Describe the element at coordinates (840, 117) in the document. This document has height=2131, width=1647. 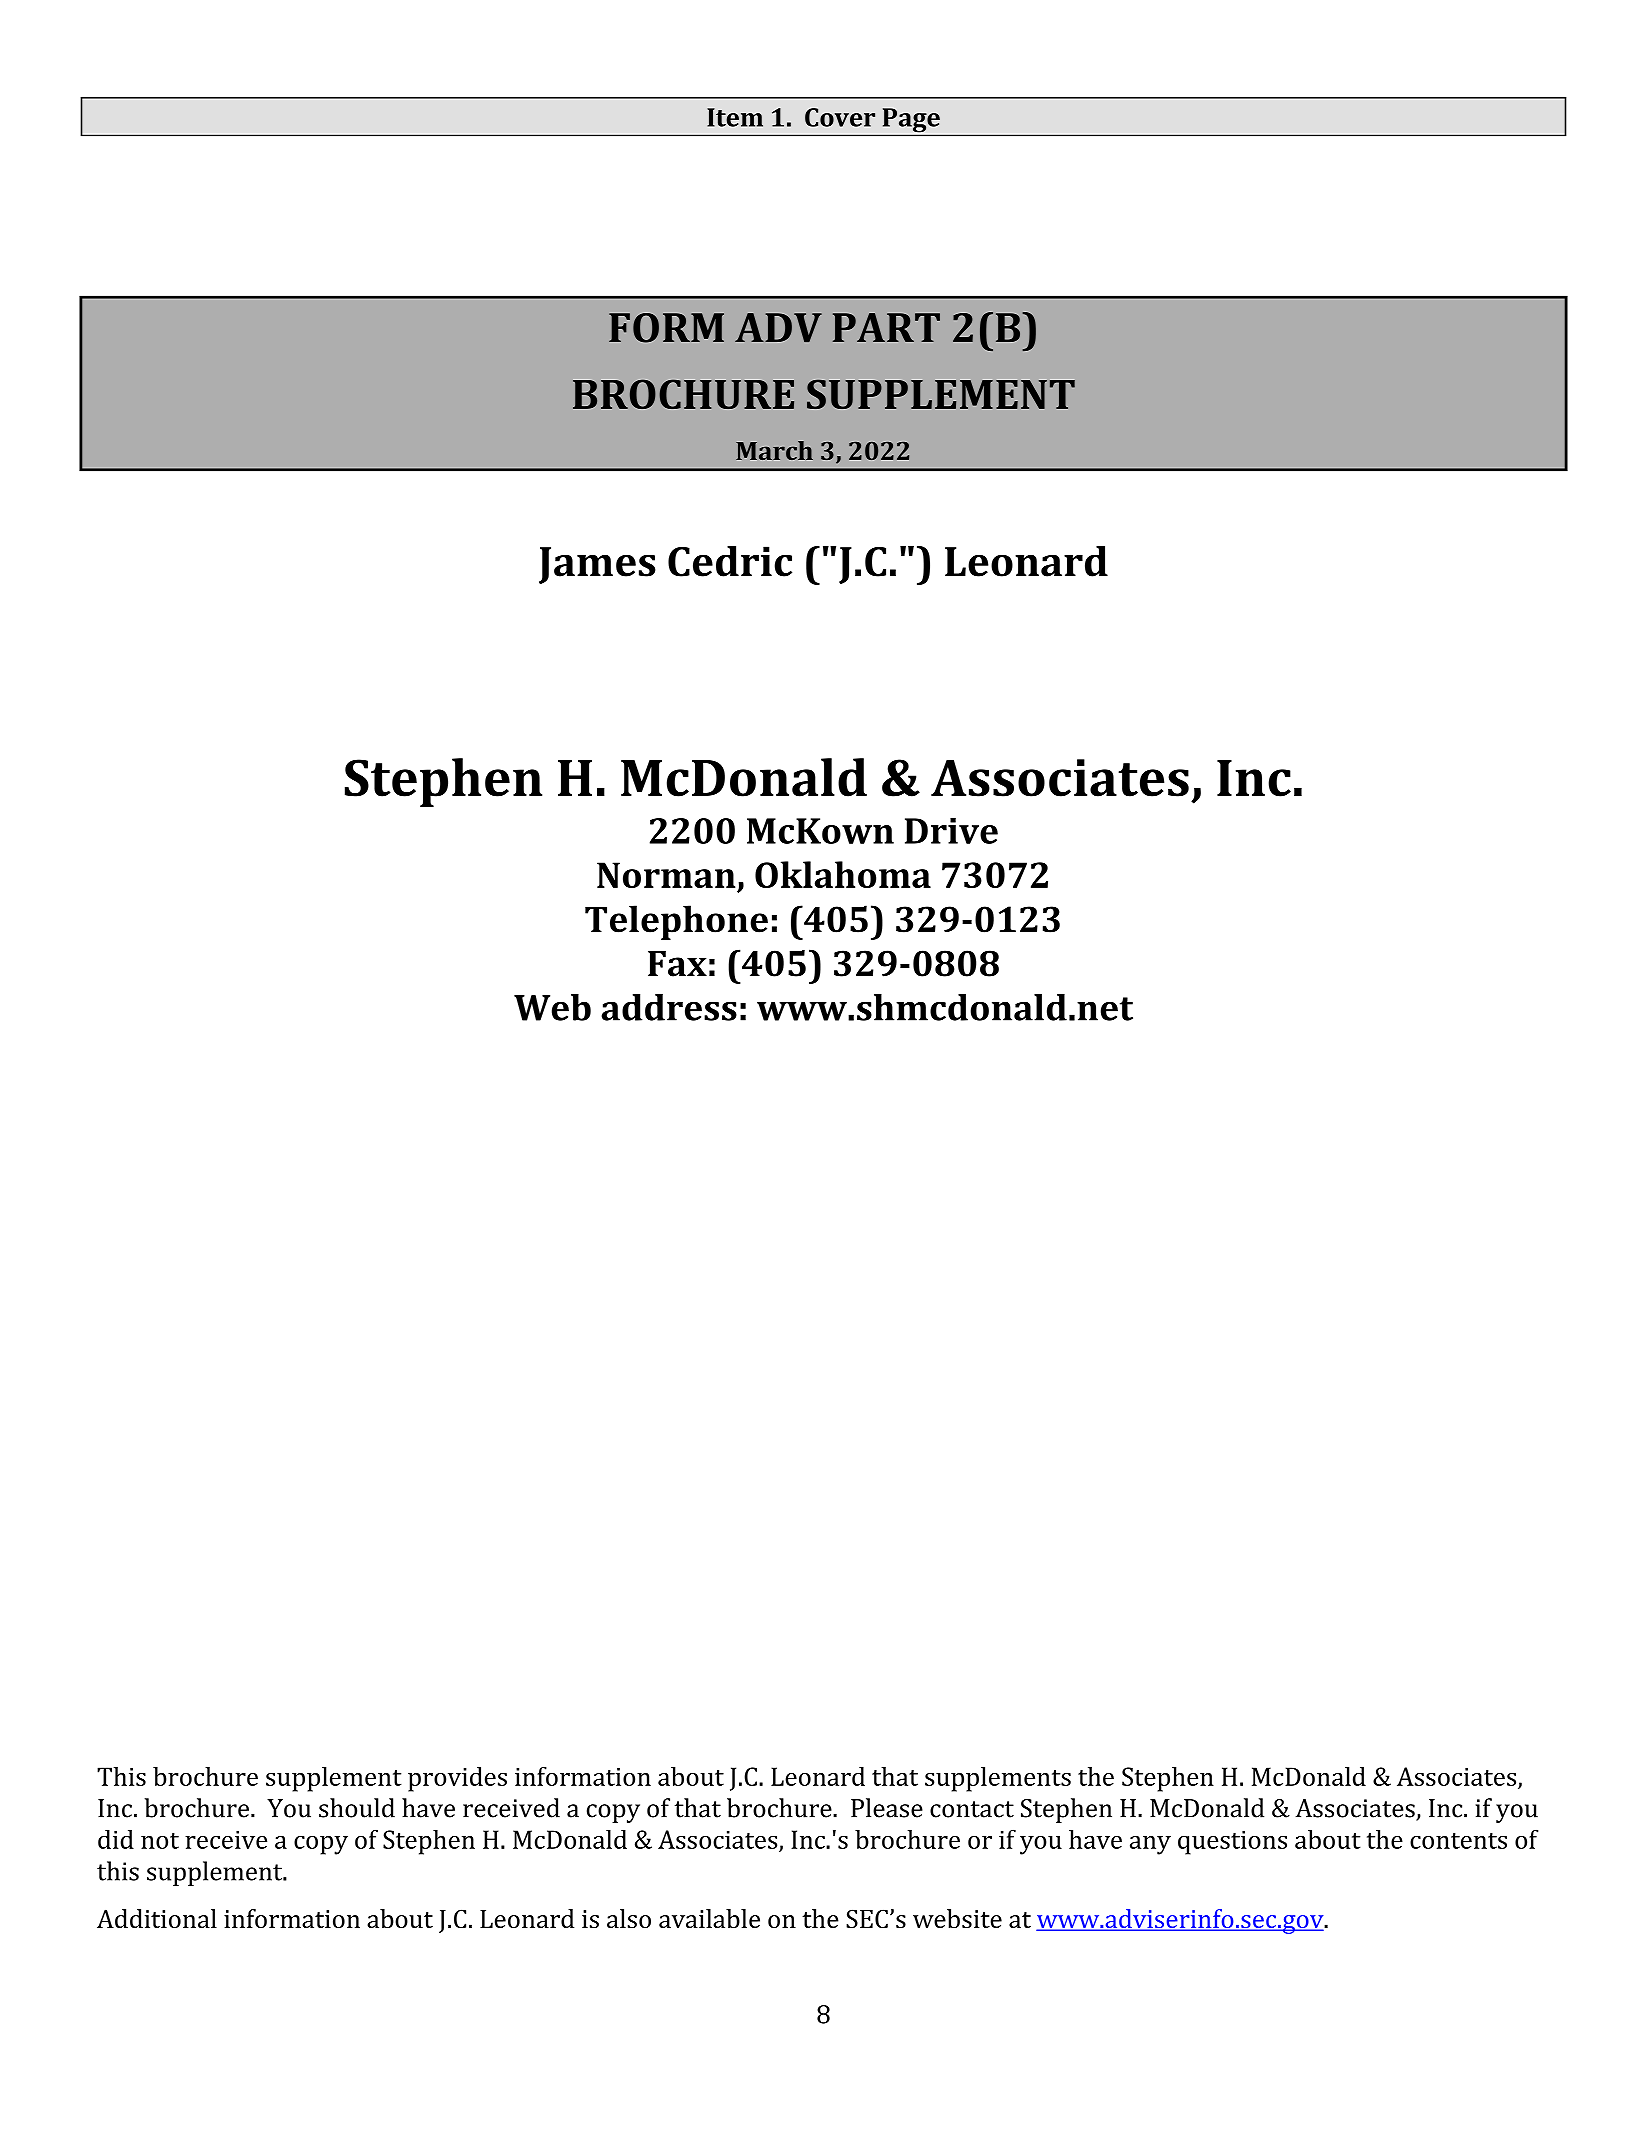
I see `Cover` at that location.
